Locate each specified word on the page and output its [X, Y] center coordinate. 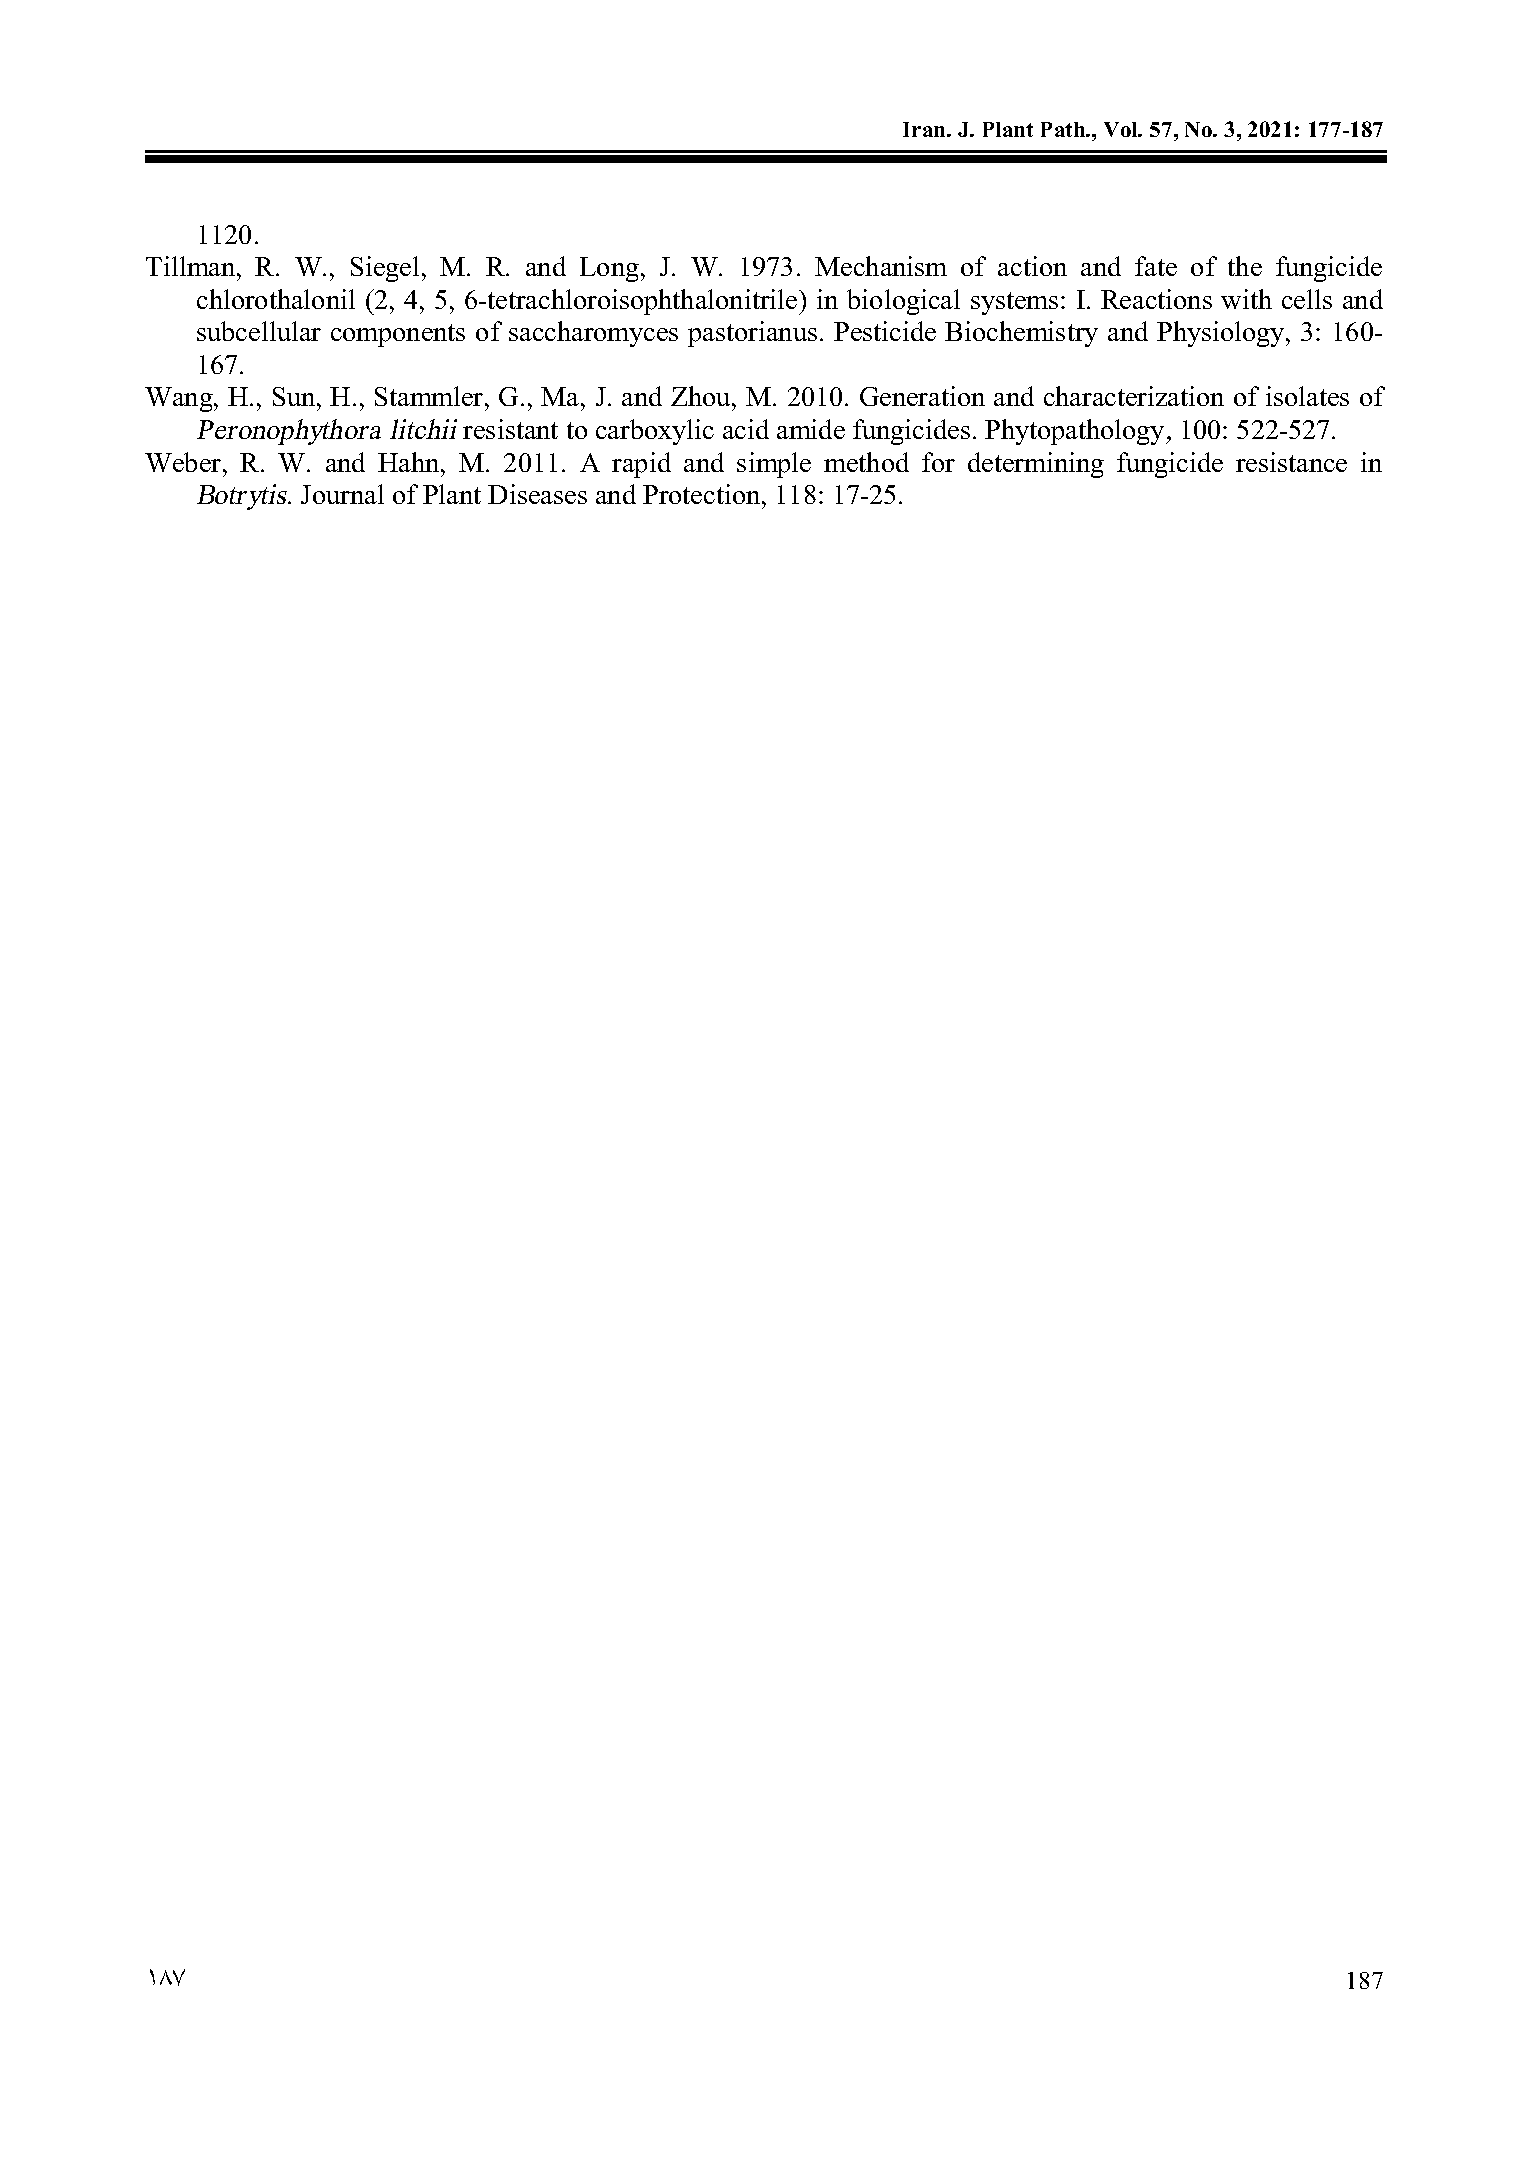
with [1246, 299]
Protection [703, 494]
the [1245, 266]
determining [1036, 465]
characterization [1134, 396]
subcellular [259, 331]
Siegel [385, 269]
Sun [295, 396]
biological [903, 302]
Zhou [702, 396]
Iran [925, 129]
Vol [1122, 129]
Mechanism [881, 266]
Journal [342, 494]
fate [1156, 266]
